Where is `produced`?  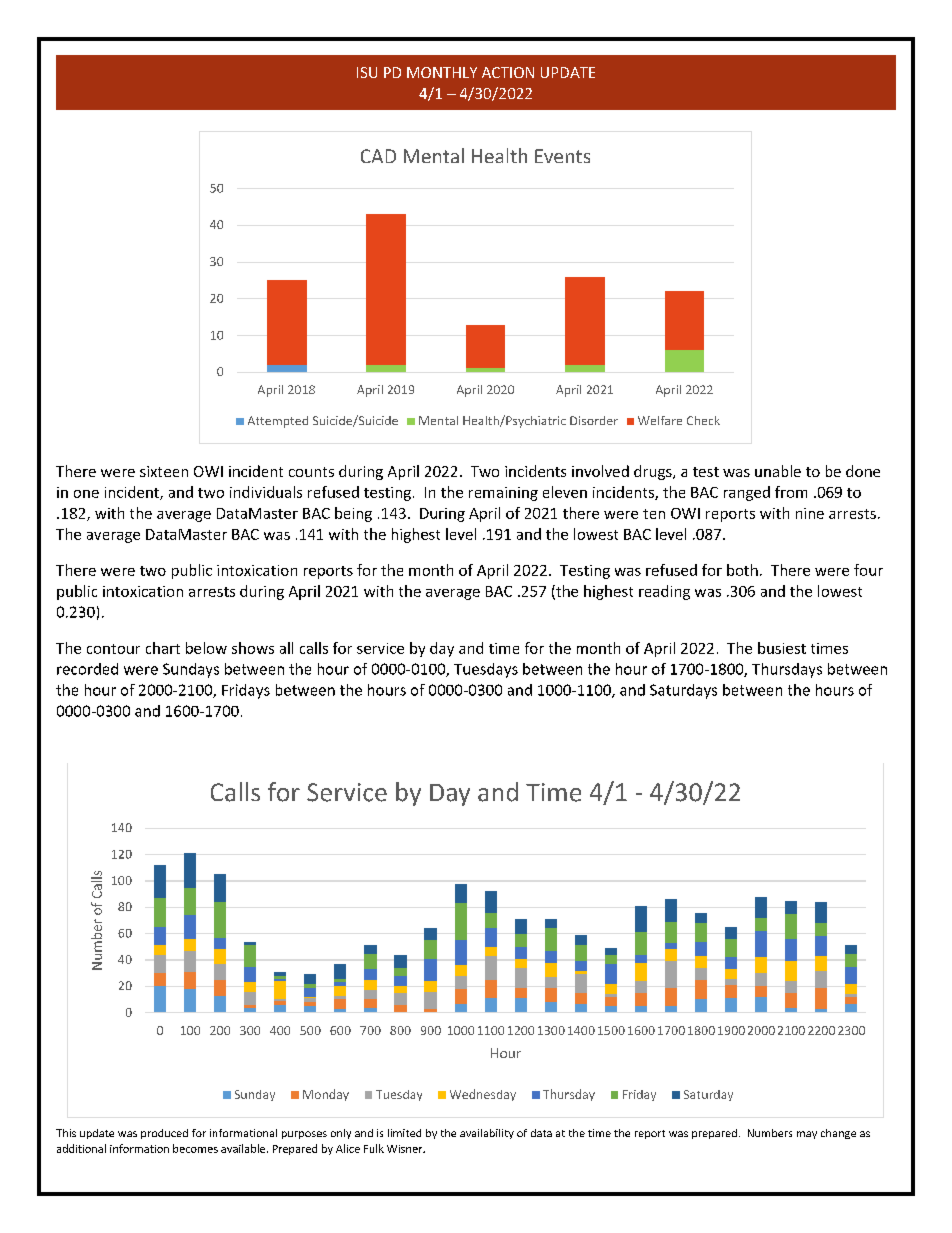 produced is located at coordinates (164, 1134).
